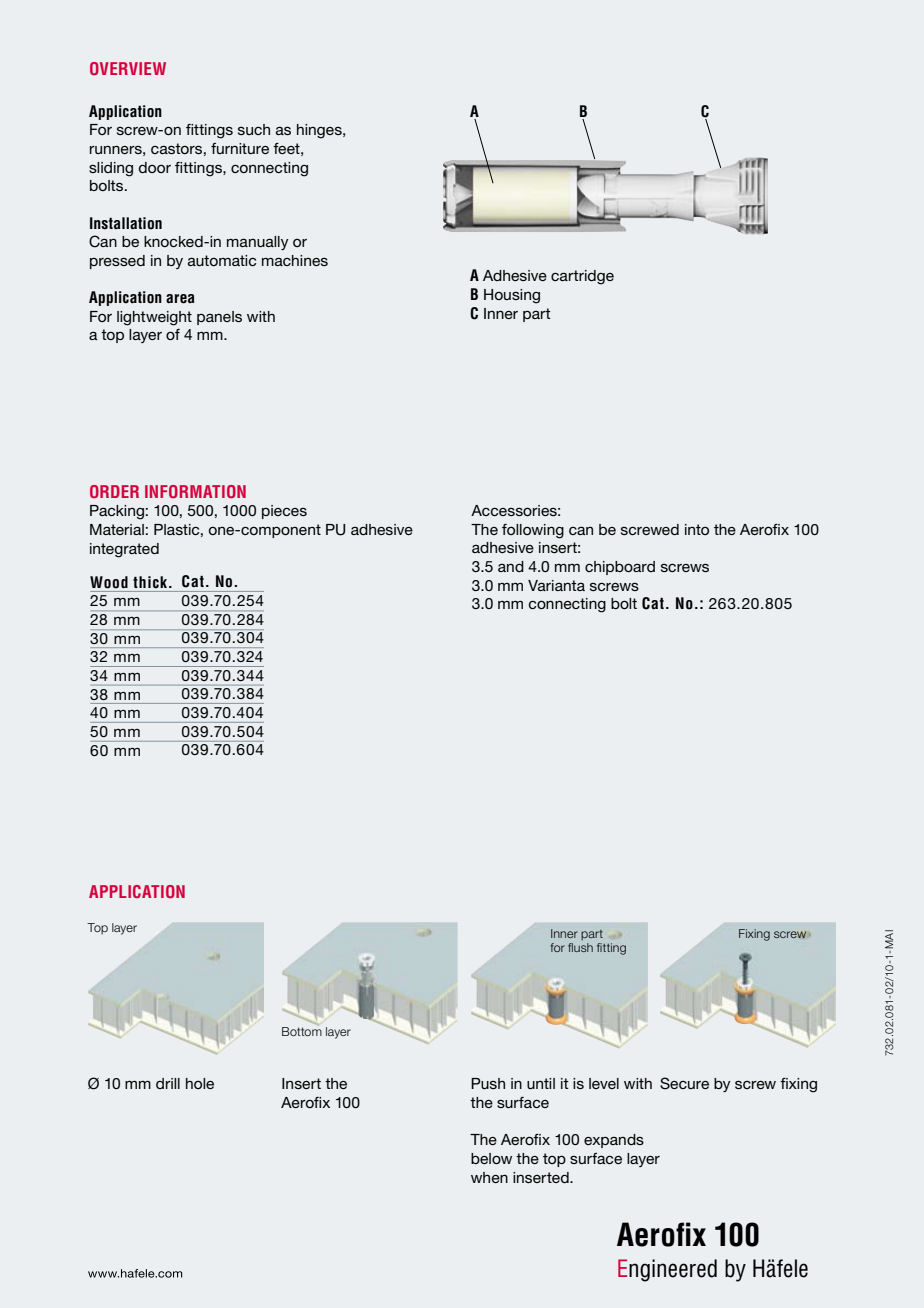 The height and width of the screenshot is (1308, 924). What do you see at coordinates (254, 129) in the screenshot?
I see `such` at bounding box center [254, 129].
